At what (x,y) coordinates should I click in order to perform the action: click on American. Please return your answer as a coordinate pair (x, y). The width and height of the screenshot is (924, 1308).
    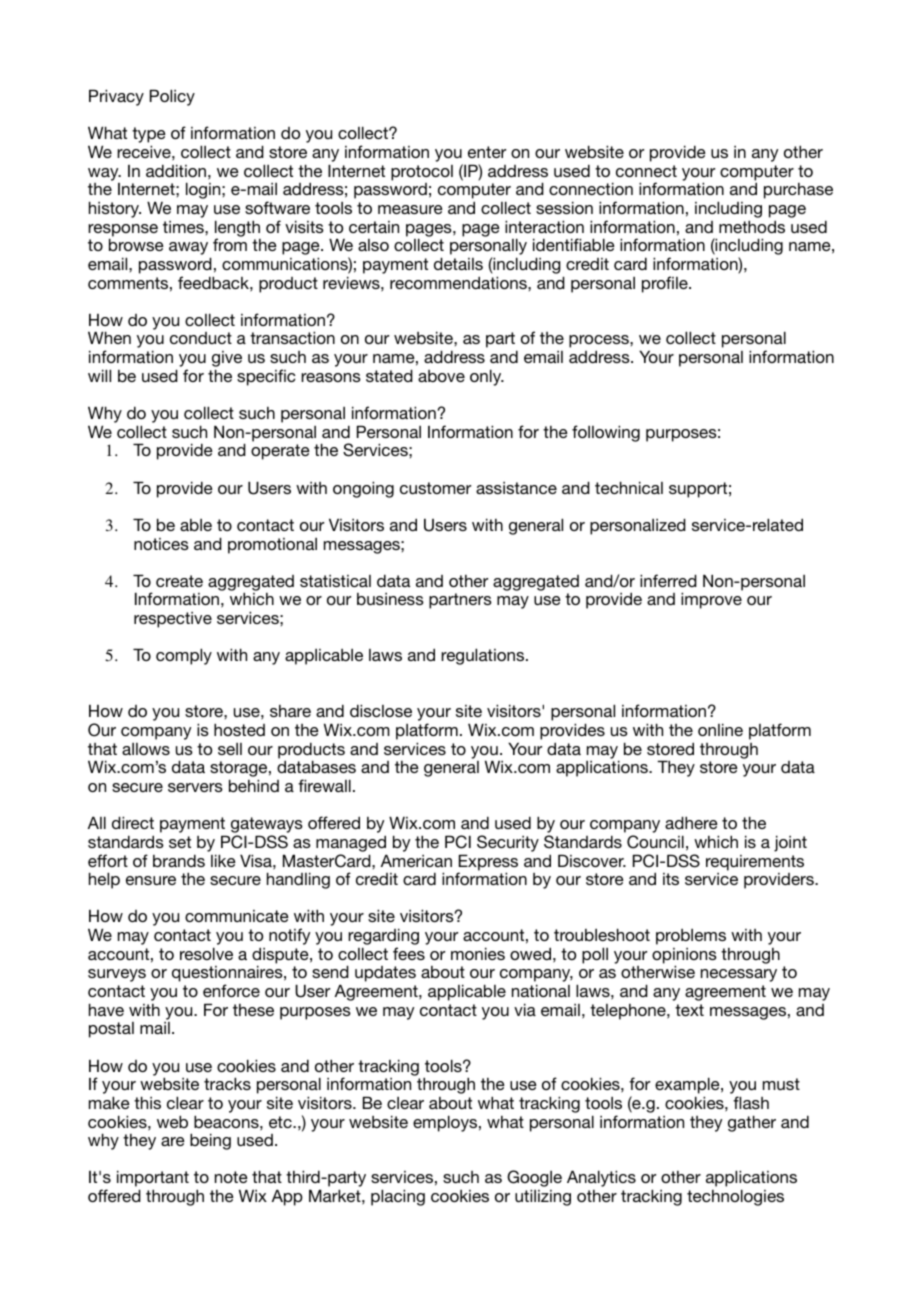
    Looking at the image, I should click on (416, 860).
